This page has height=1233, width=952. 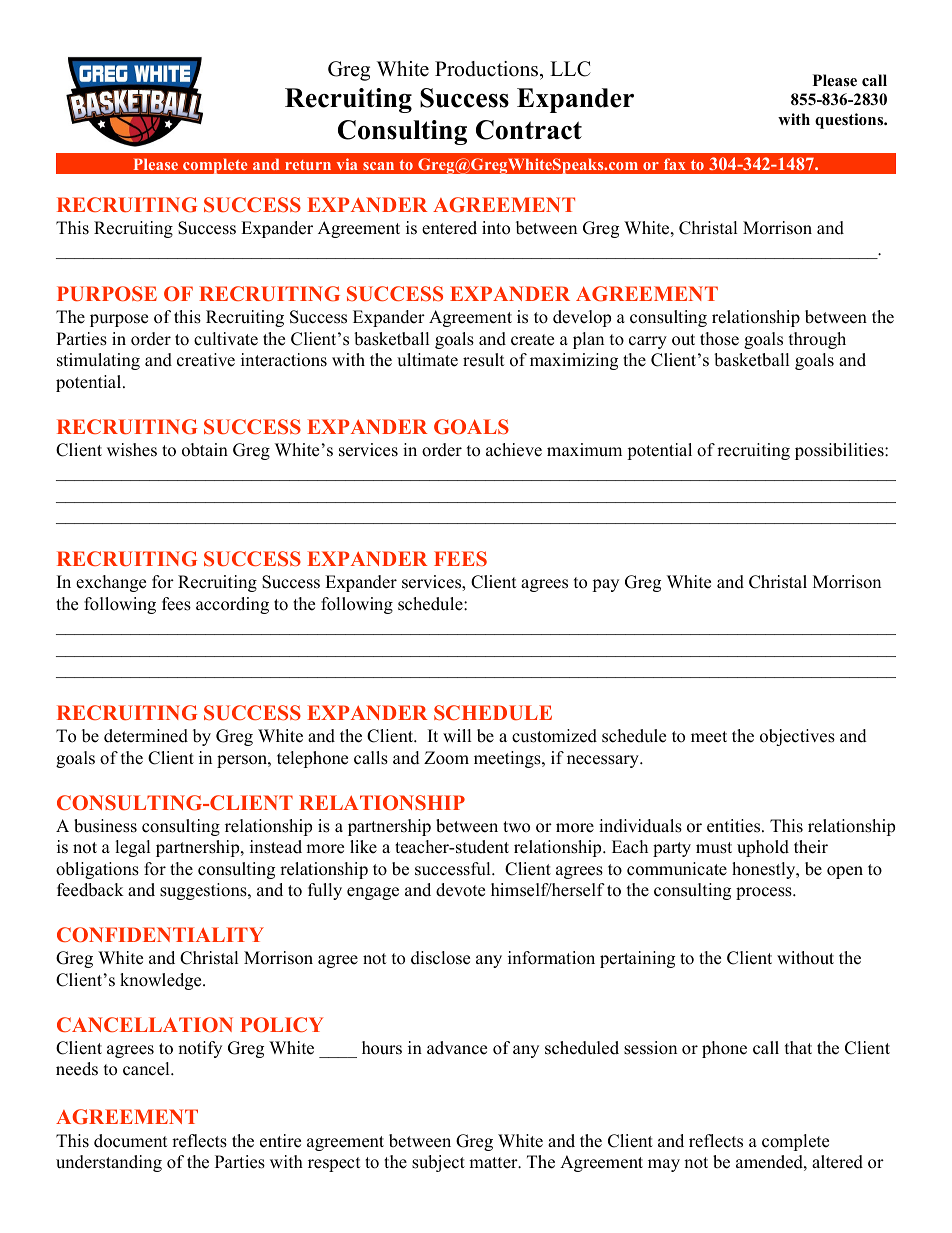 I want to click on questions, so click(x=850, y=121).
